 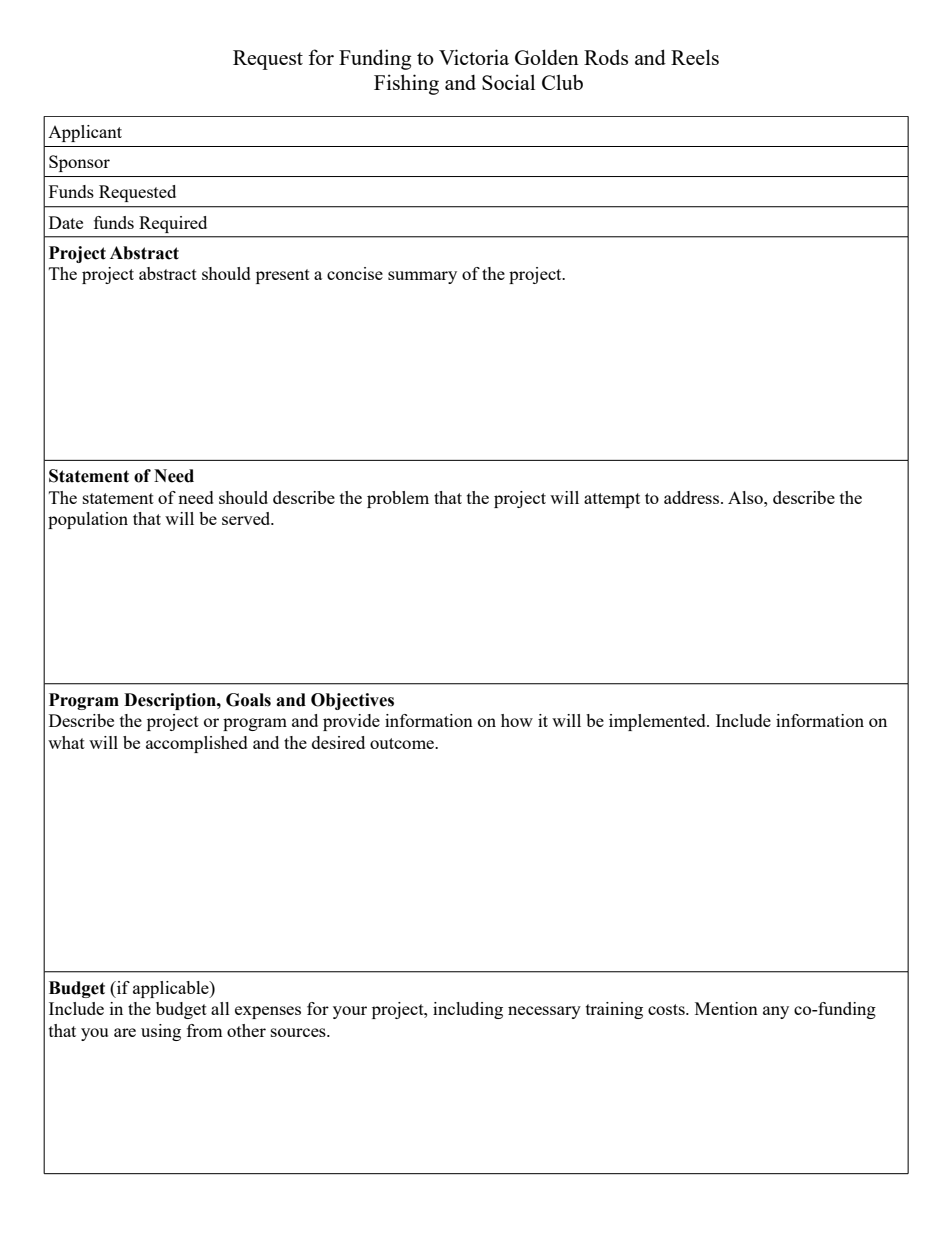 I want to click on Applicant, so click(x=85, y=133).
